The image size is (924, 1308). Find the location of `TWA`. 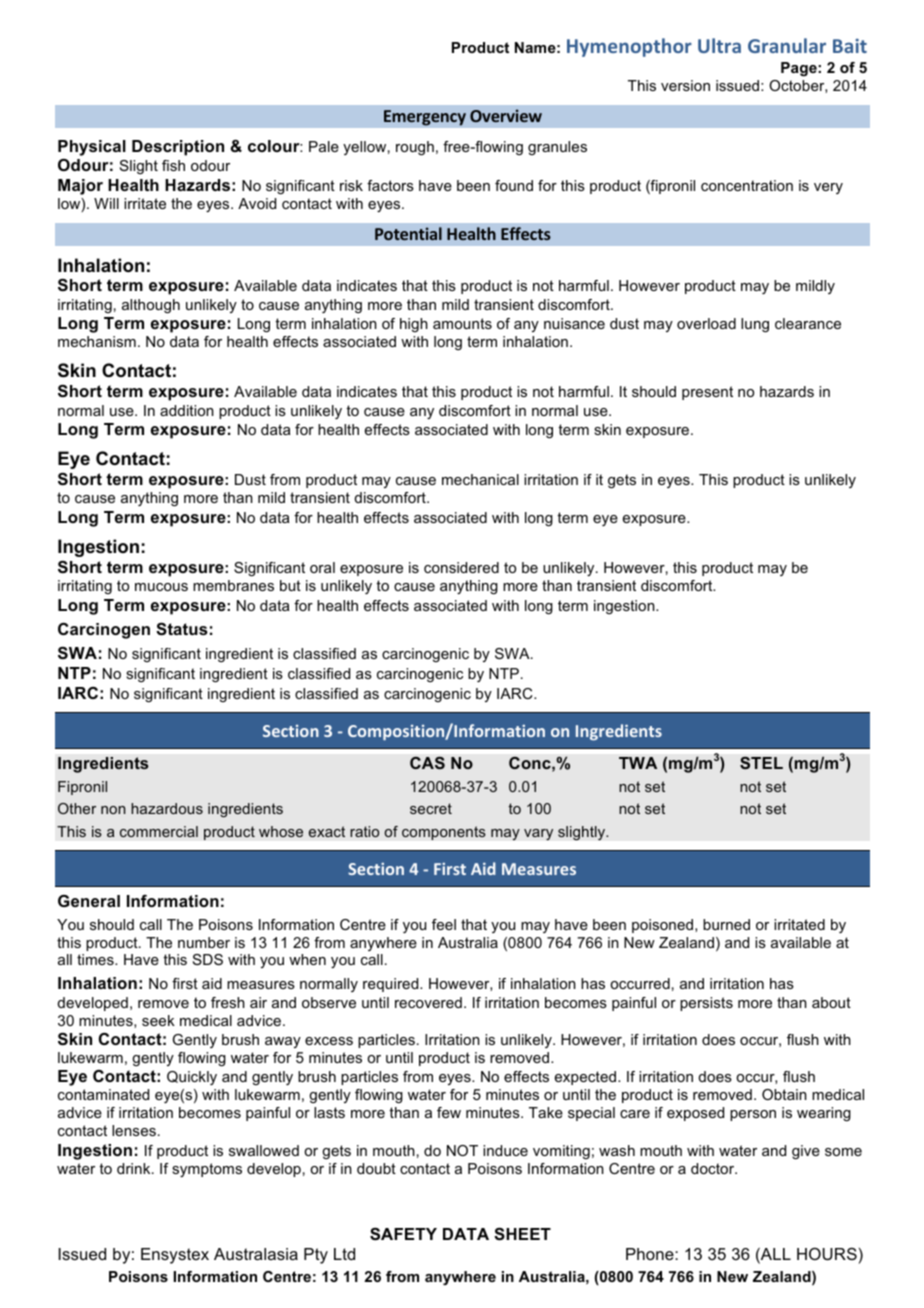

TWA is located at coordinates (638, 763).
